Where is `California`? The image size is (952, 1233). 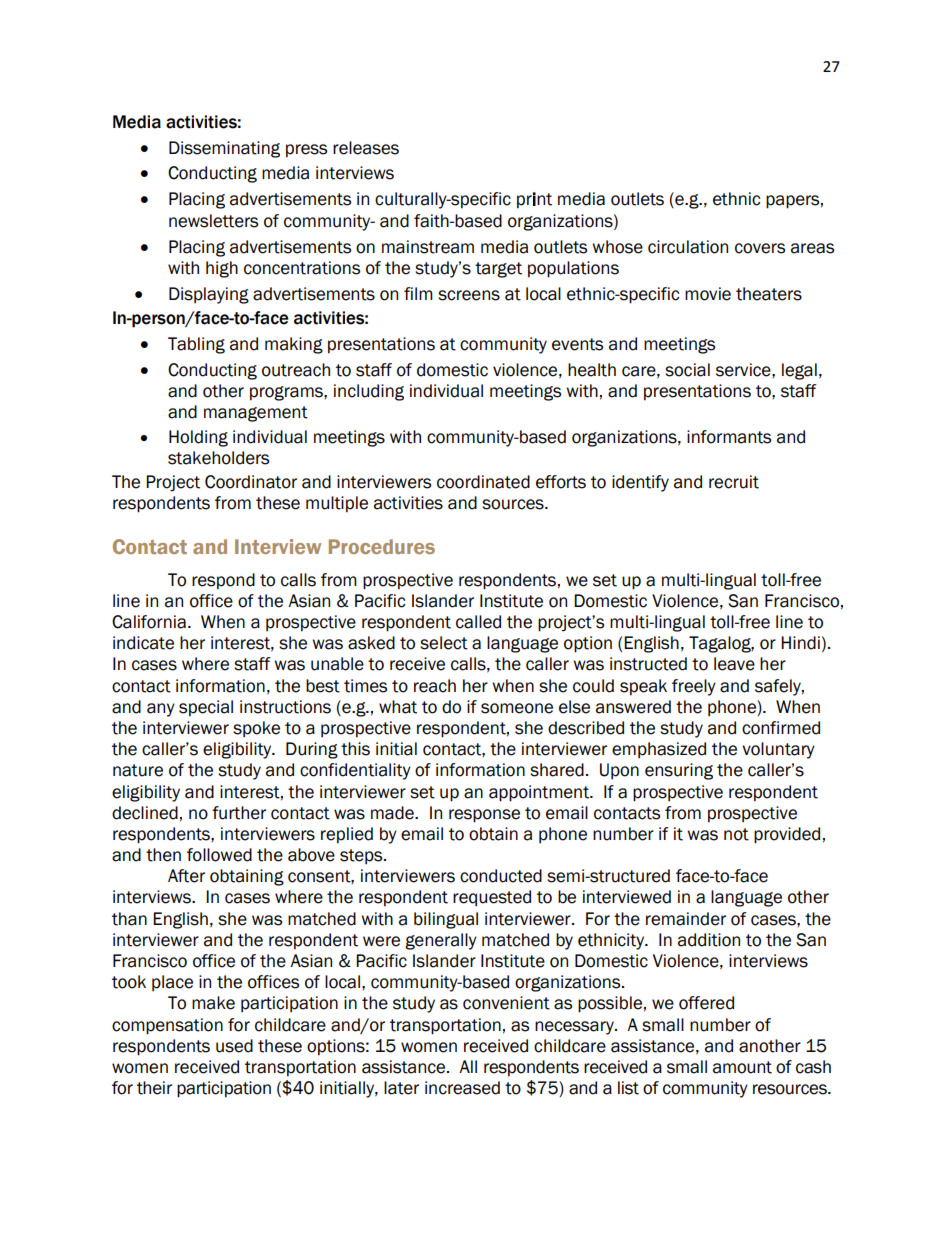
California is located at coordinates (149, 622).
